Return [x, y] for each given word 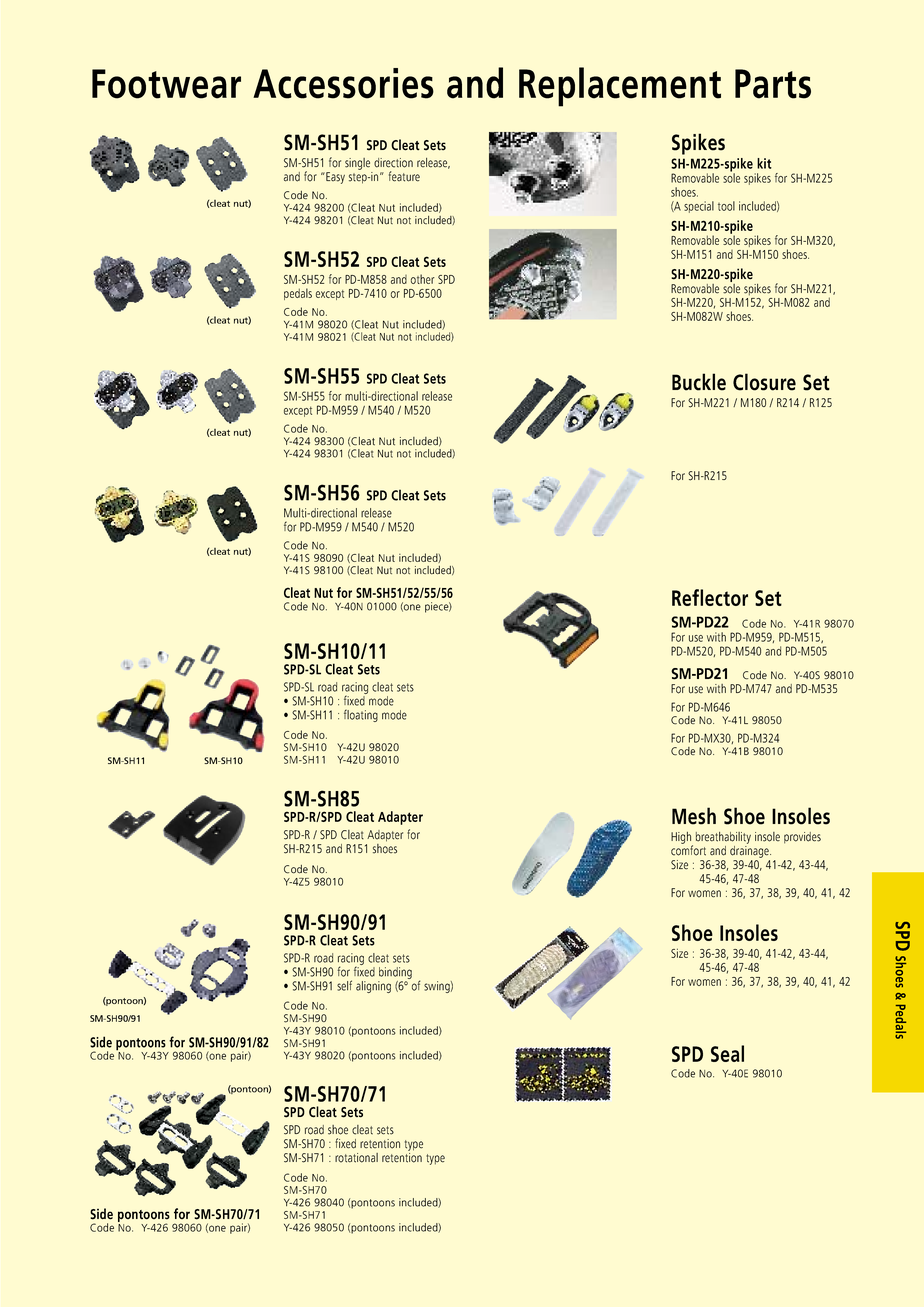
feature [404, 176]
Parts [773, 84]
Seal [727, 1053]
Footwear [166, 84]
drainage [750, 850]
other [423, 279]
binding [395, 974]
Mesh [694, 816]
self [344, 985]
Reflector [710, 597]
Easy [334, 178]
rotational [356, 1158]
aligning [373, 987]
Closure [764, 382]
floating [361, 715]
